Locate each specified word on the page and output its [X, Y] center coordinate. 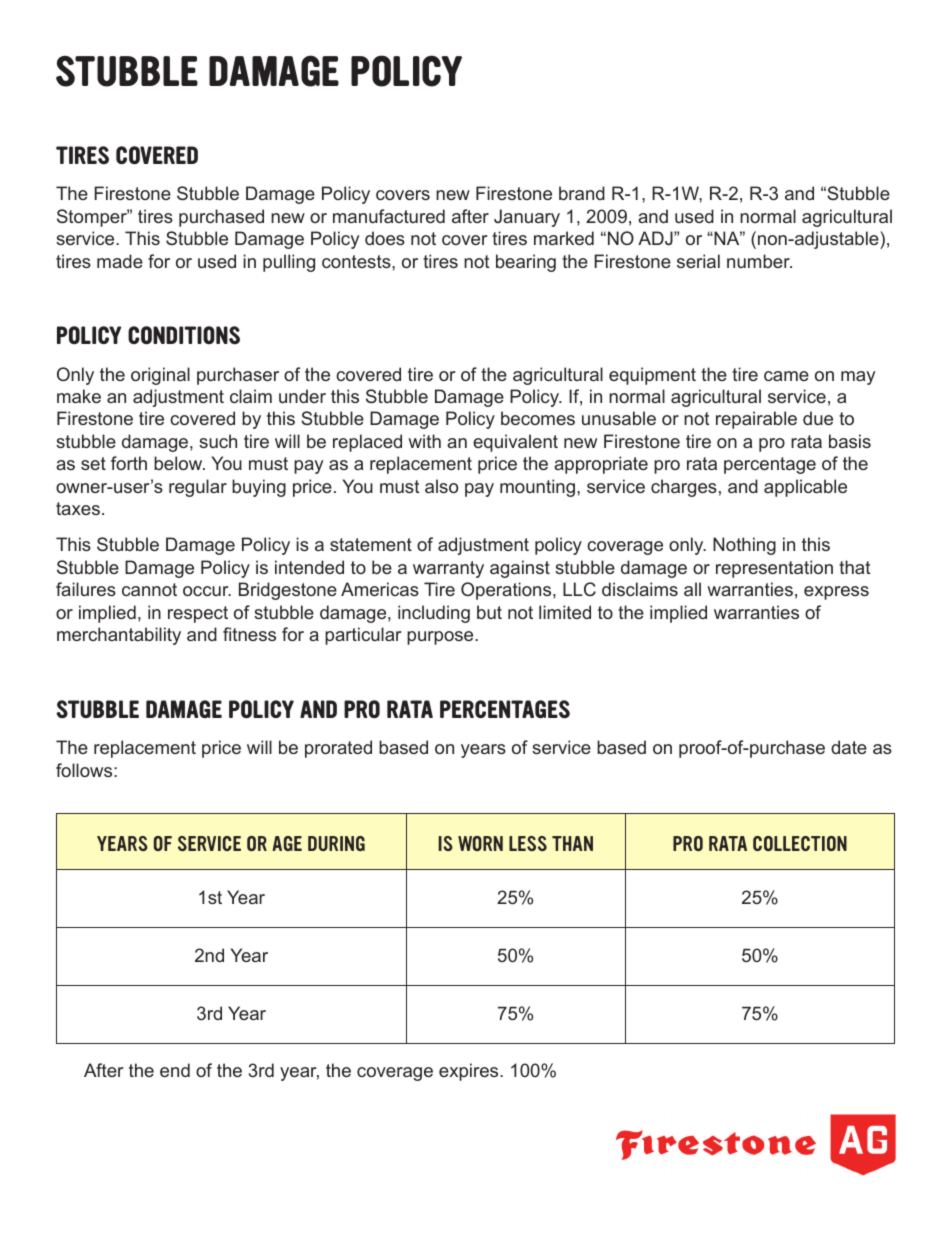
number [759, 261]
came [786, 376]
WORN [480, 843]
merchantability [119, 636]
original [160, 376]
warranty [448, 569]
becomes [538, 418]
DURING [336, 843]
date [849, 747]
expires [470, 1072]
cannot [149, 589]
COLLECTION [800, 843]
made [120, 261]
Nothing [744, 546]
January [527, 218]
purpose [441, 638]
